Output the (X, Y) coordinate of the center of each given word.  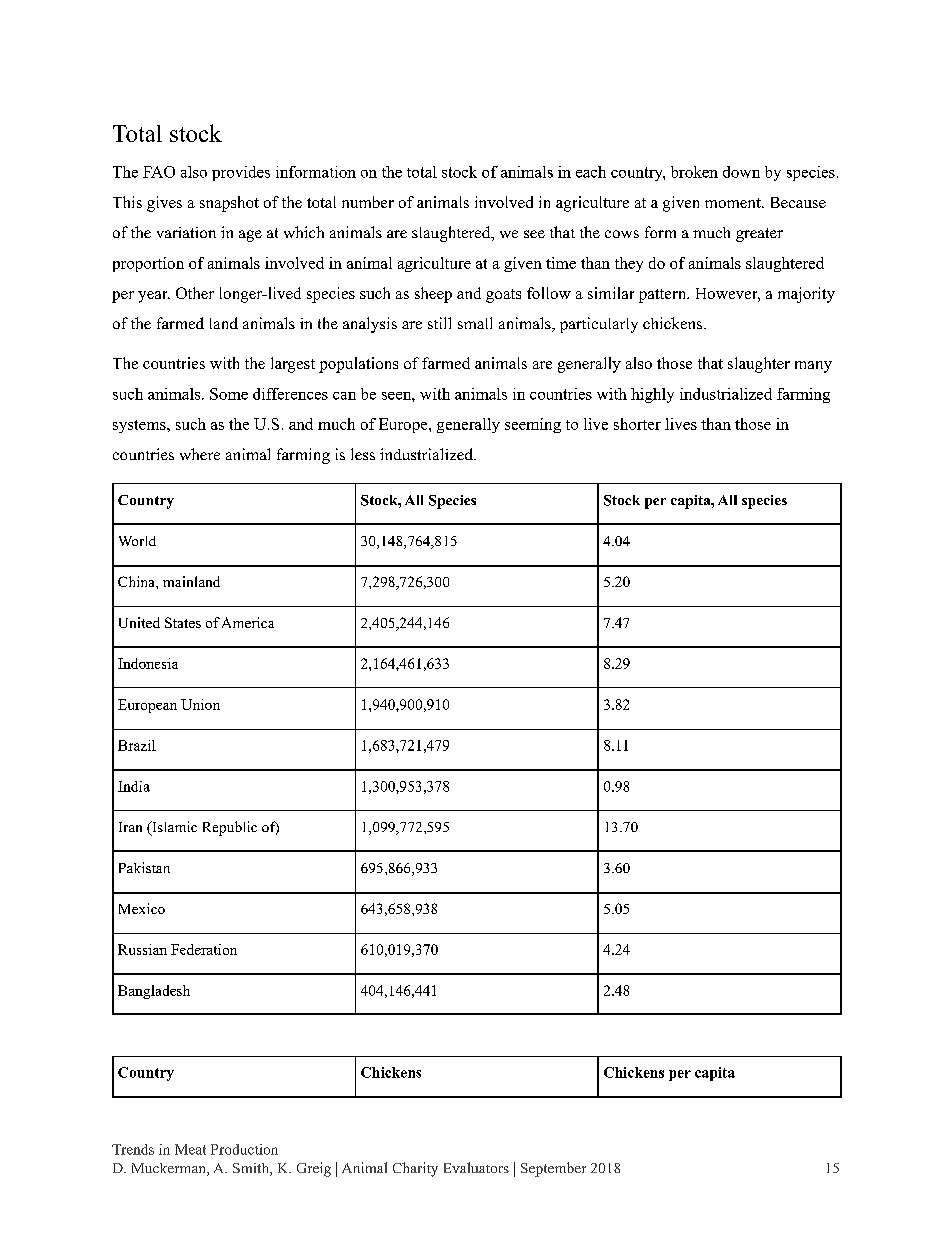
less (363, 454)
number (368, 202)
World (137, 541)
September (553, 1169)
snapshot (229, 204)
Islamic (173, 828)
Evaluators (476, 1167)
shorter (637, 424)
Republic (230, 828)
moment (734, 203)
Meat (190, 1149)
